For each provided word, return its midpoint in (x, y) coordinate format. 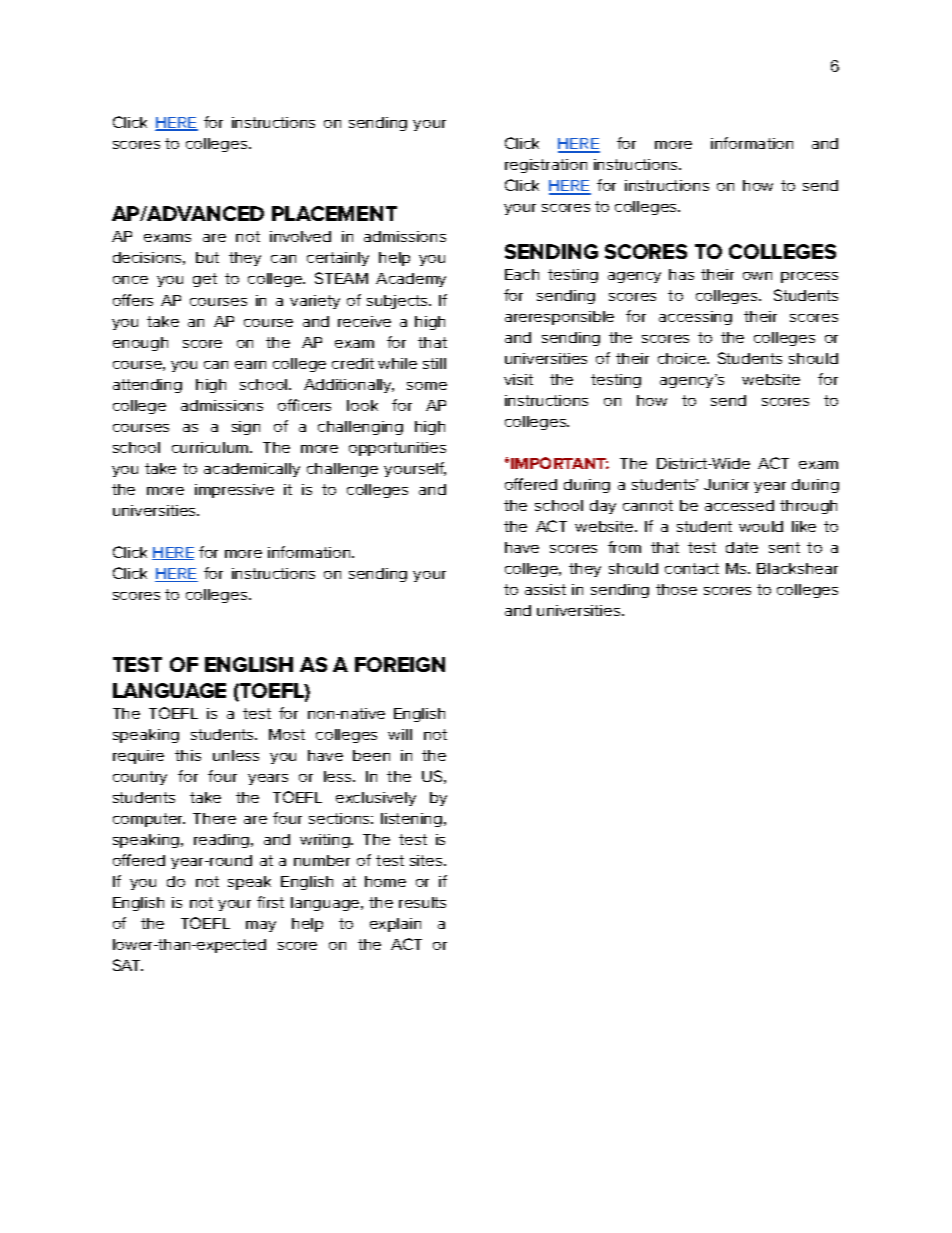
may (261, 926)
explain (395, 925)
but (207, 257)
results (422, 902)
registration (546, 166)
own (757, 276)
